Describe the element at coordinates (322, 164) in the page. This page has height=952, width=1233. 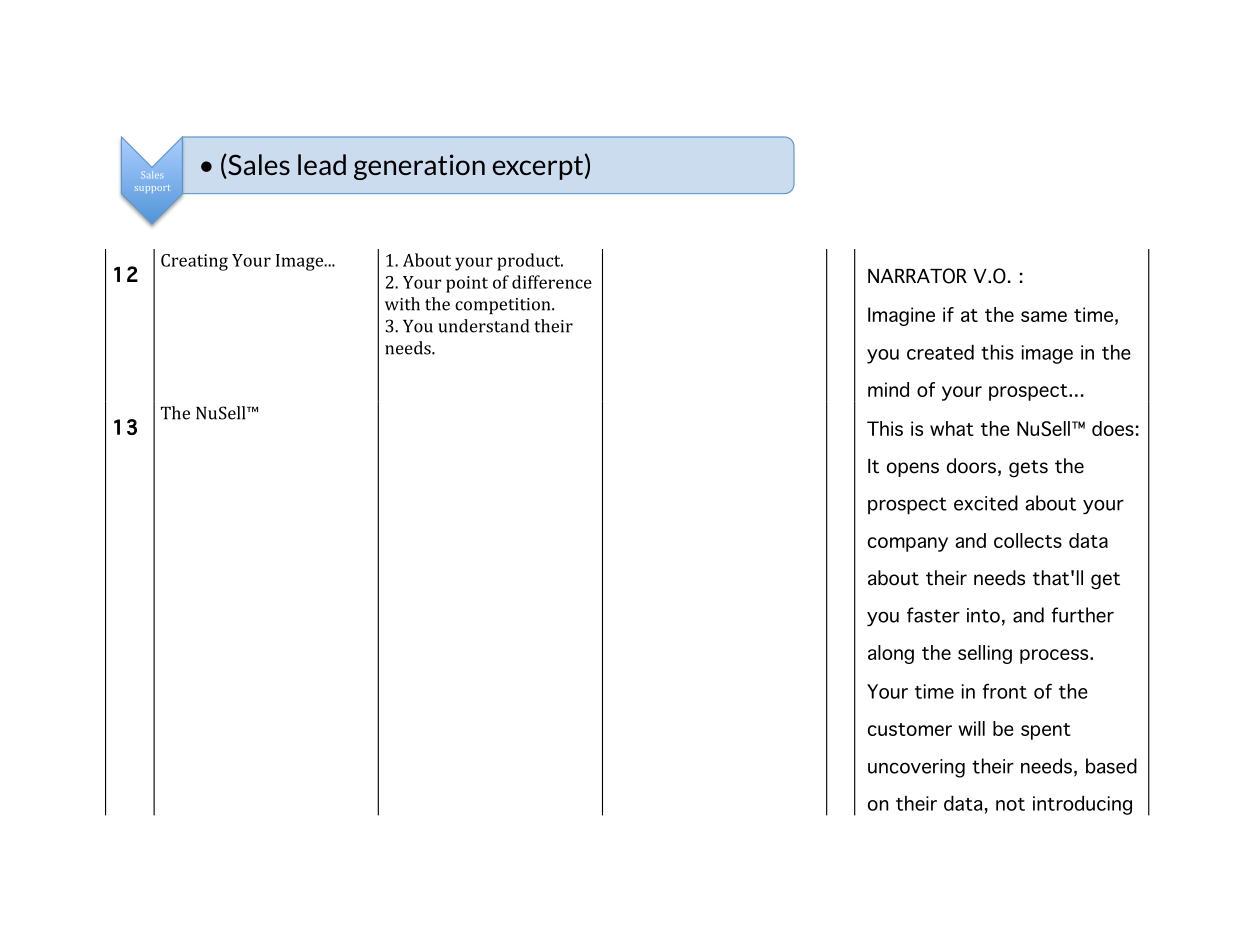
I see `lead` at that location.
